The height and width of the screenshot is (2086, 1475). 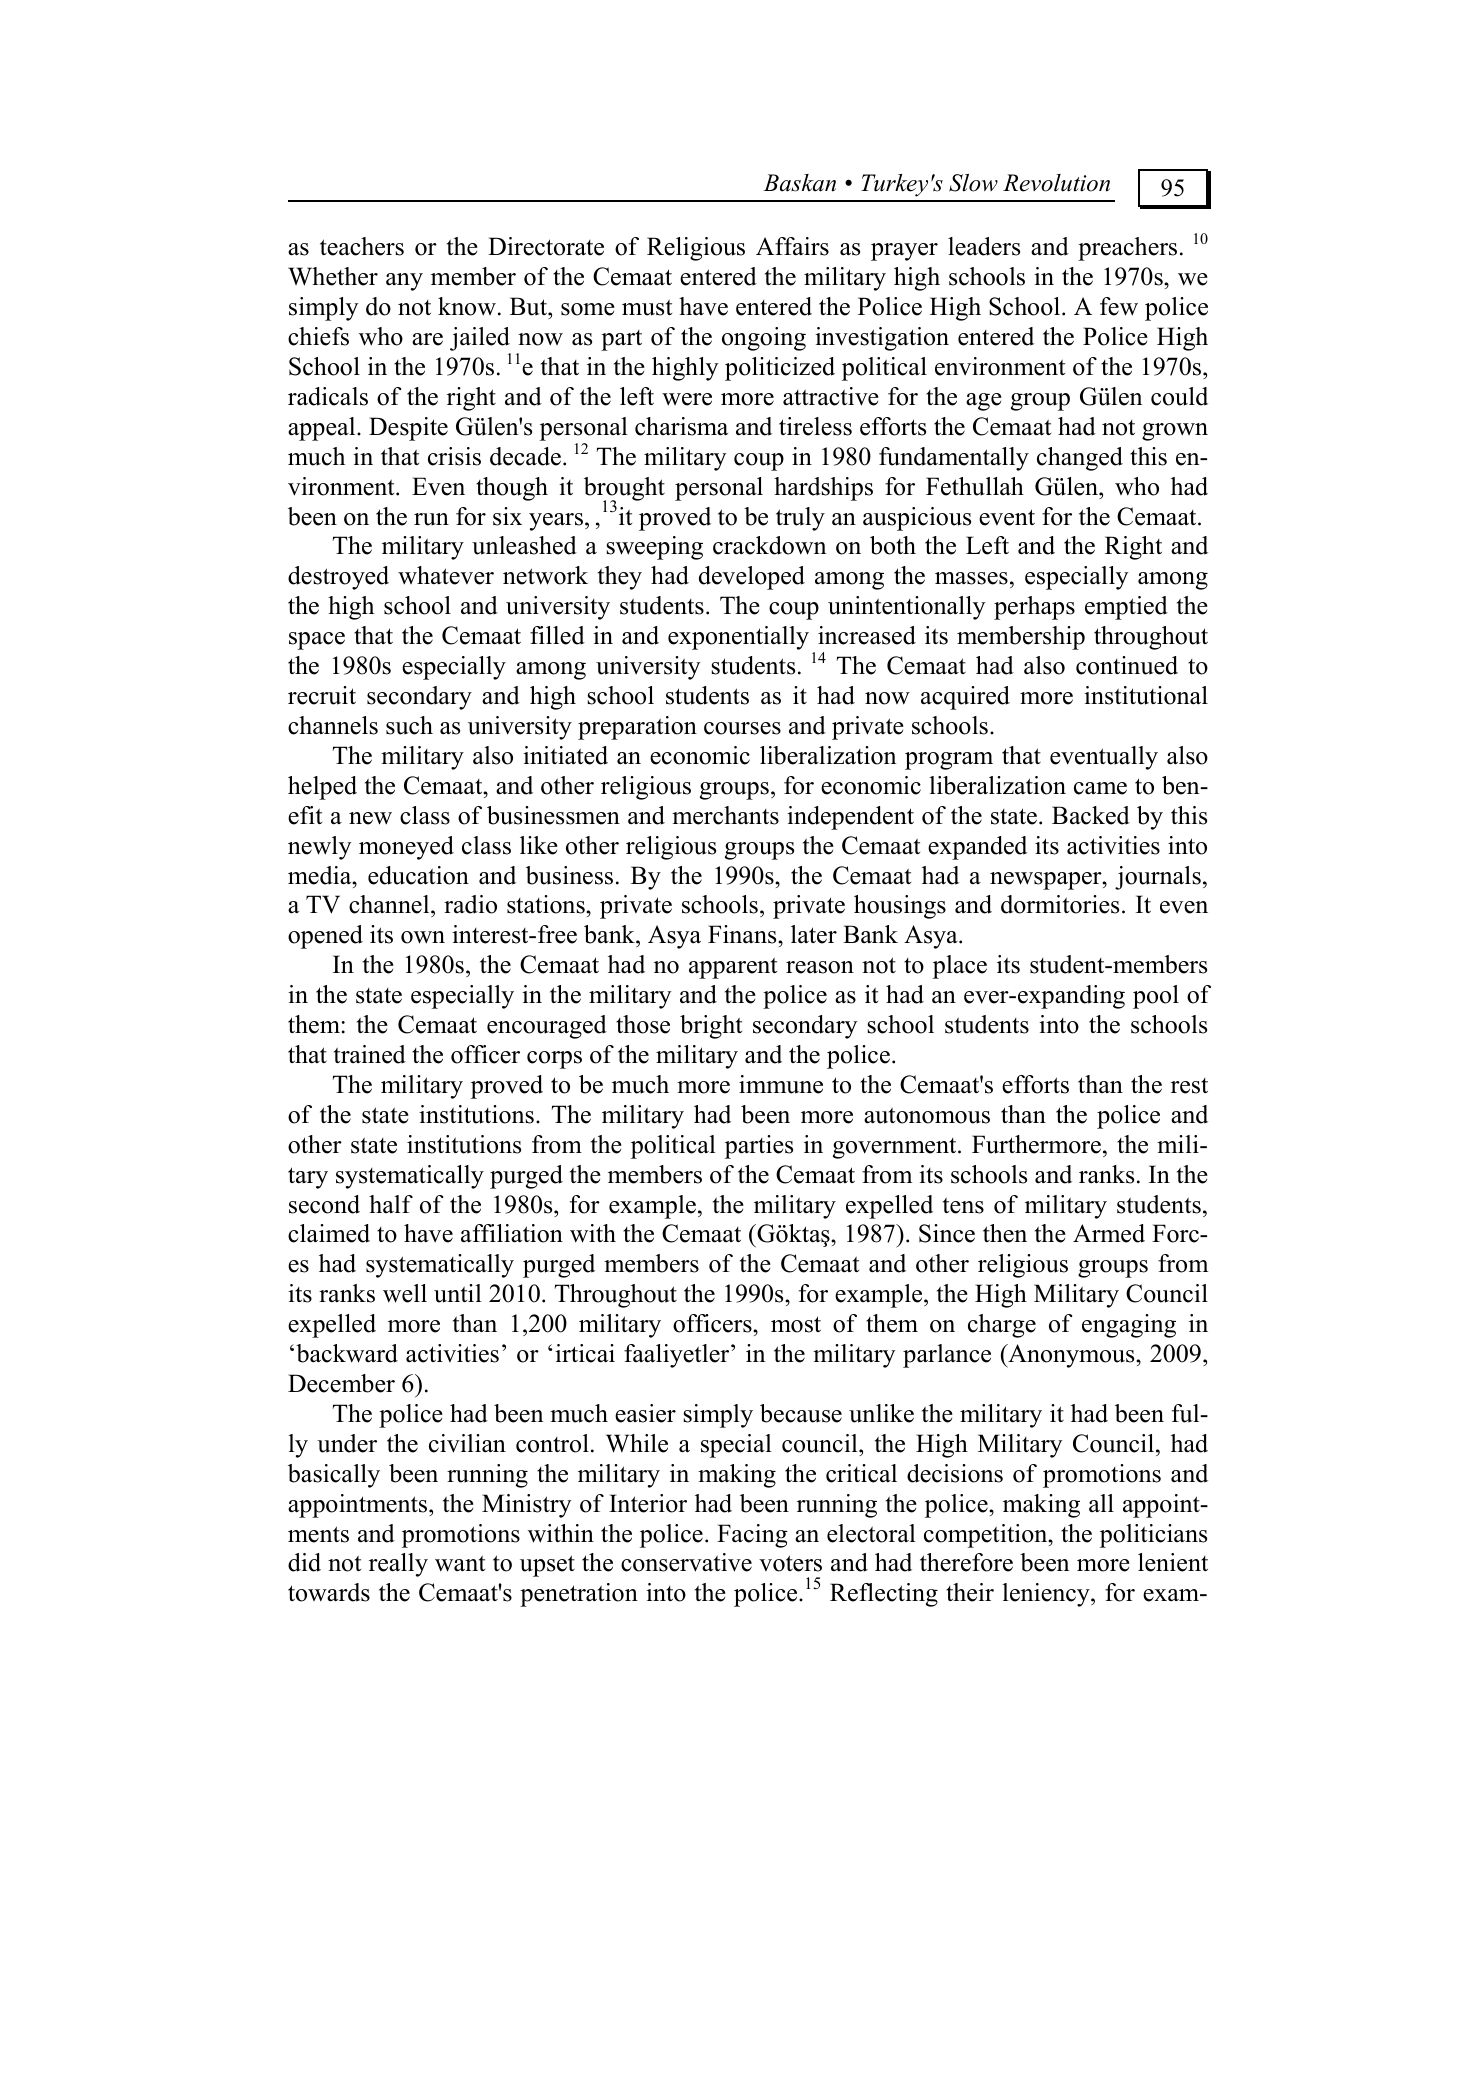 I want to click on exponentially, so click(x=738, y=638).
